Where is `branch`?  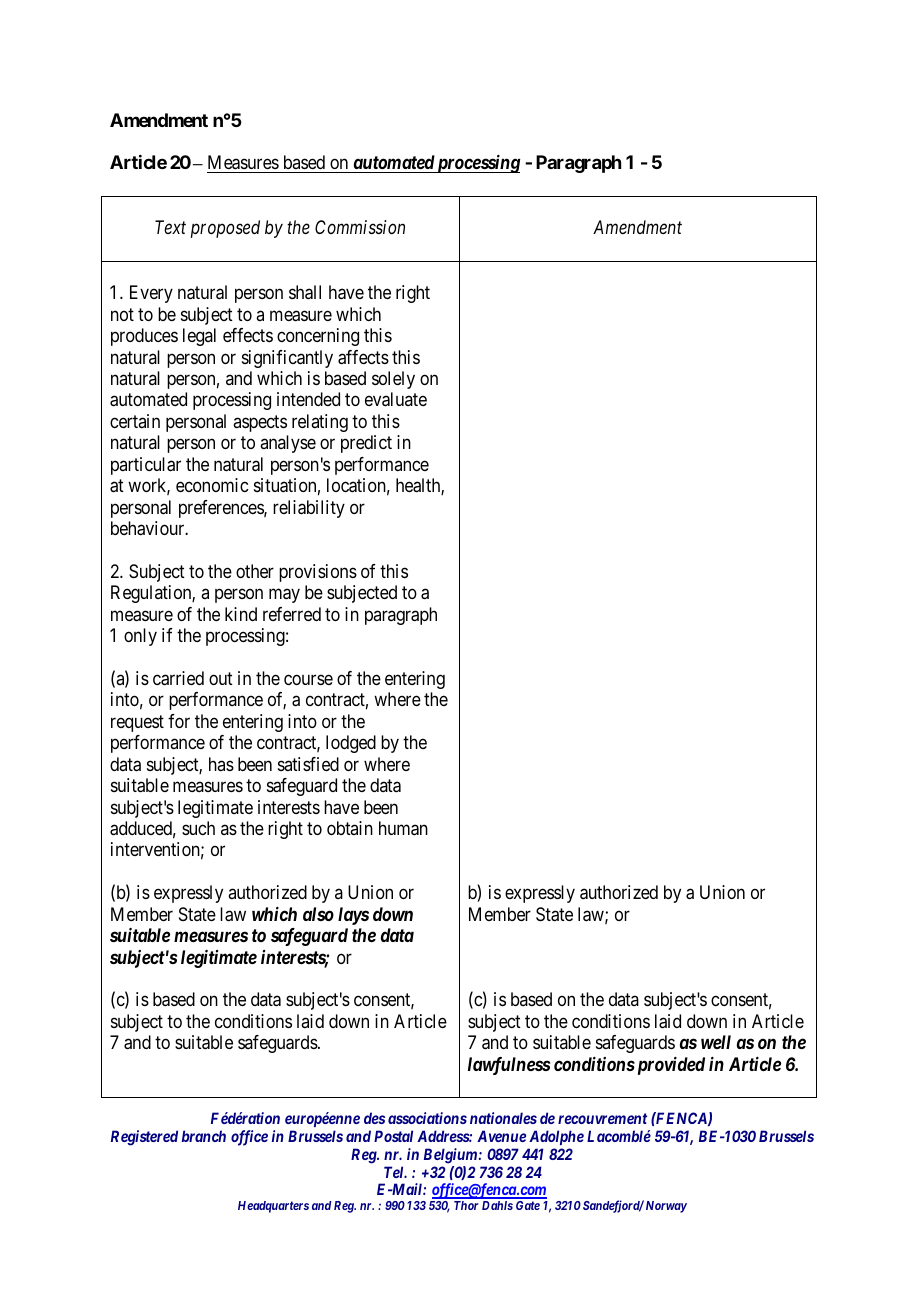
branch is located at coordinates (204, 1136).
